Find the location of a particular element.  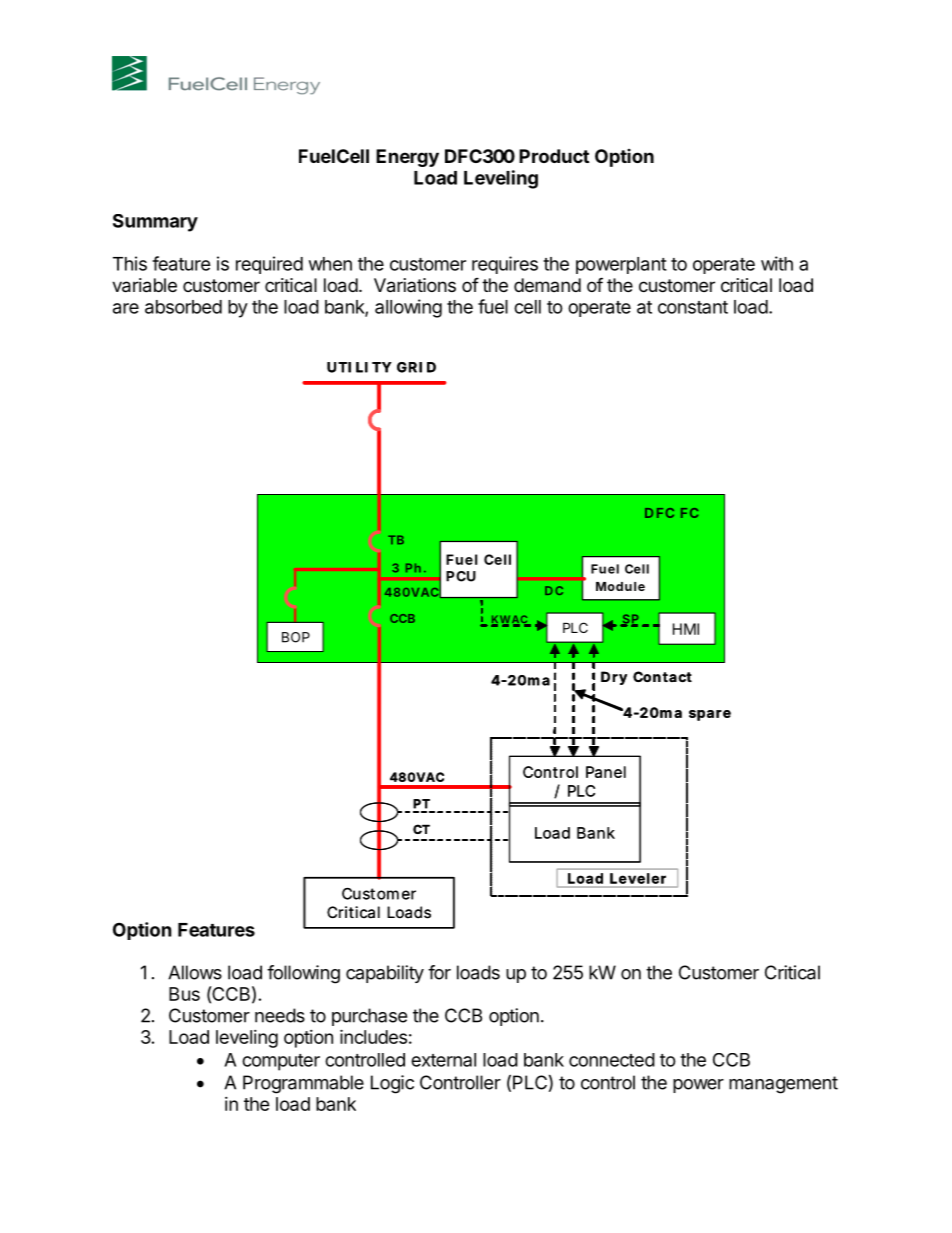

following is located at coordinates (303, 974).
